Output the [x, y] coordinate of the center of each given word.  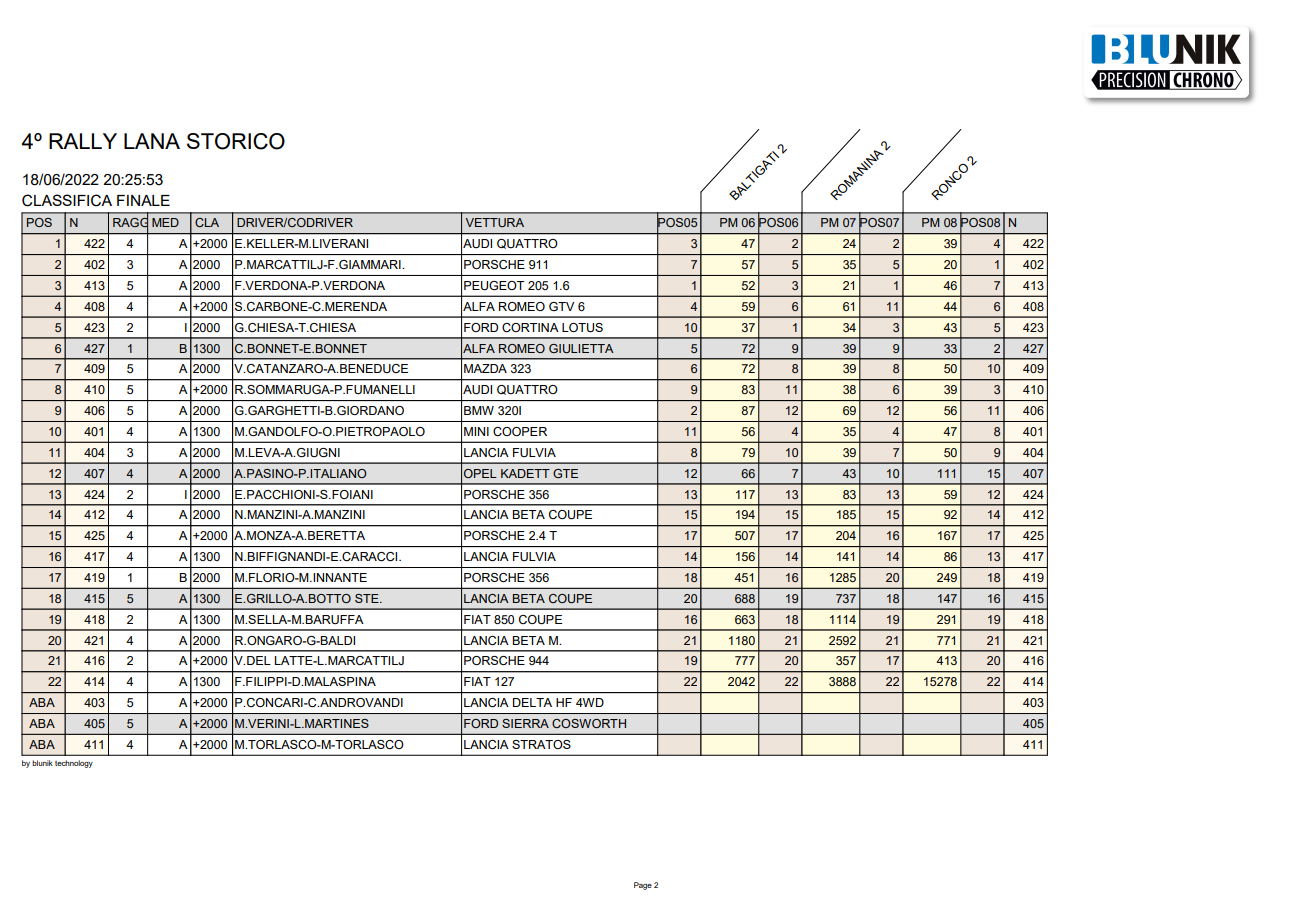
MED [165, 222]
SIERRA [525, 723]
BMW [479, 410]
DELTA [532, 702]
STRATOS [541, 744]
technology [74, 764]
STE [368, 598]
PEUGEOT [494, 286]
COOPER [520, 431]
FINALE [143, 200]
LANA [152, 141]
